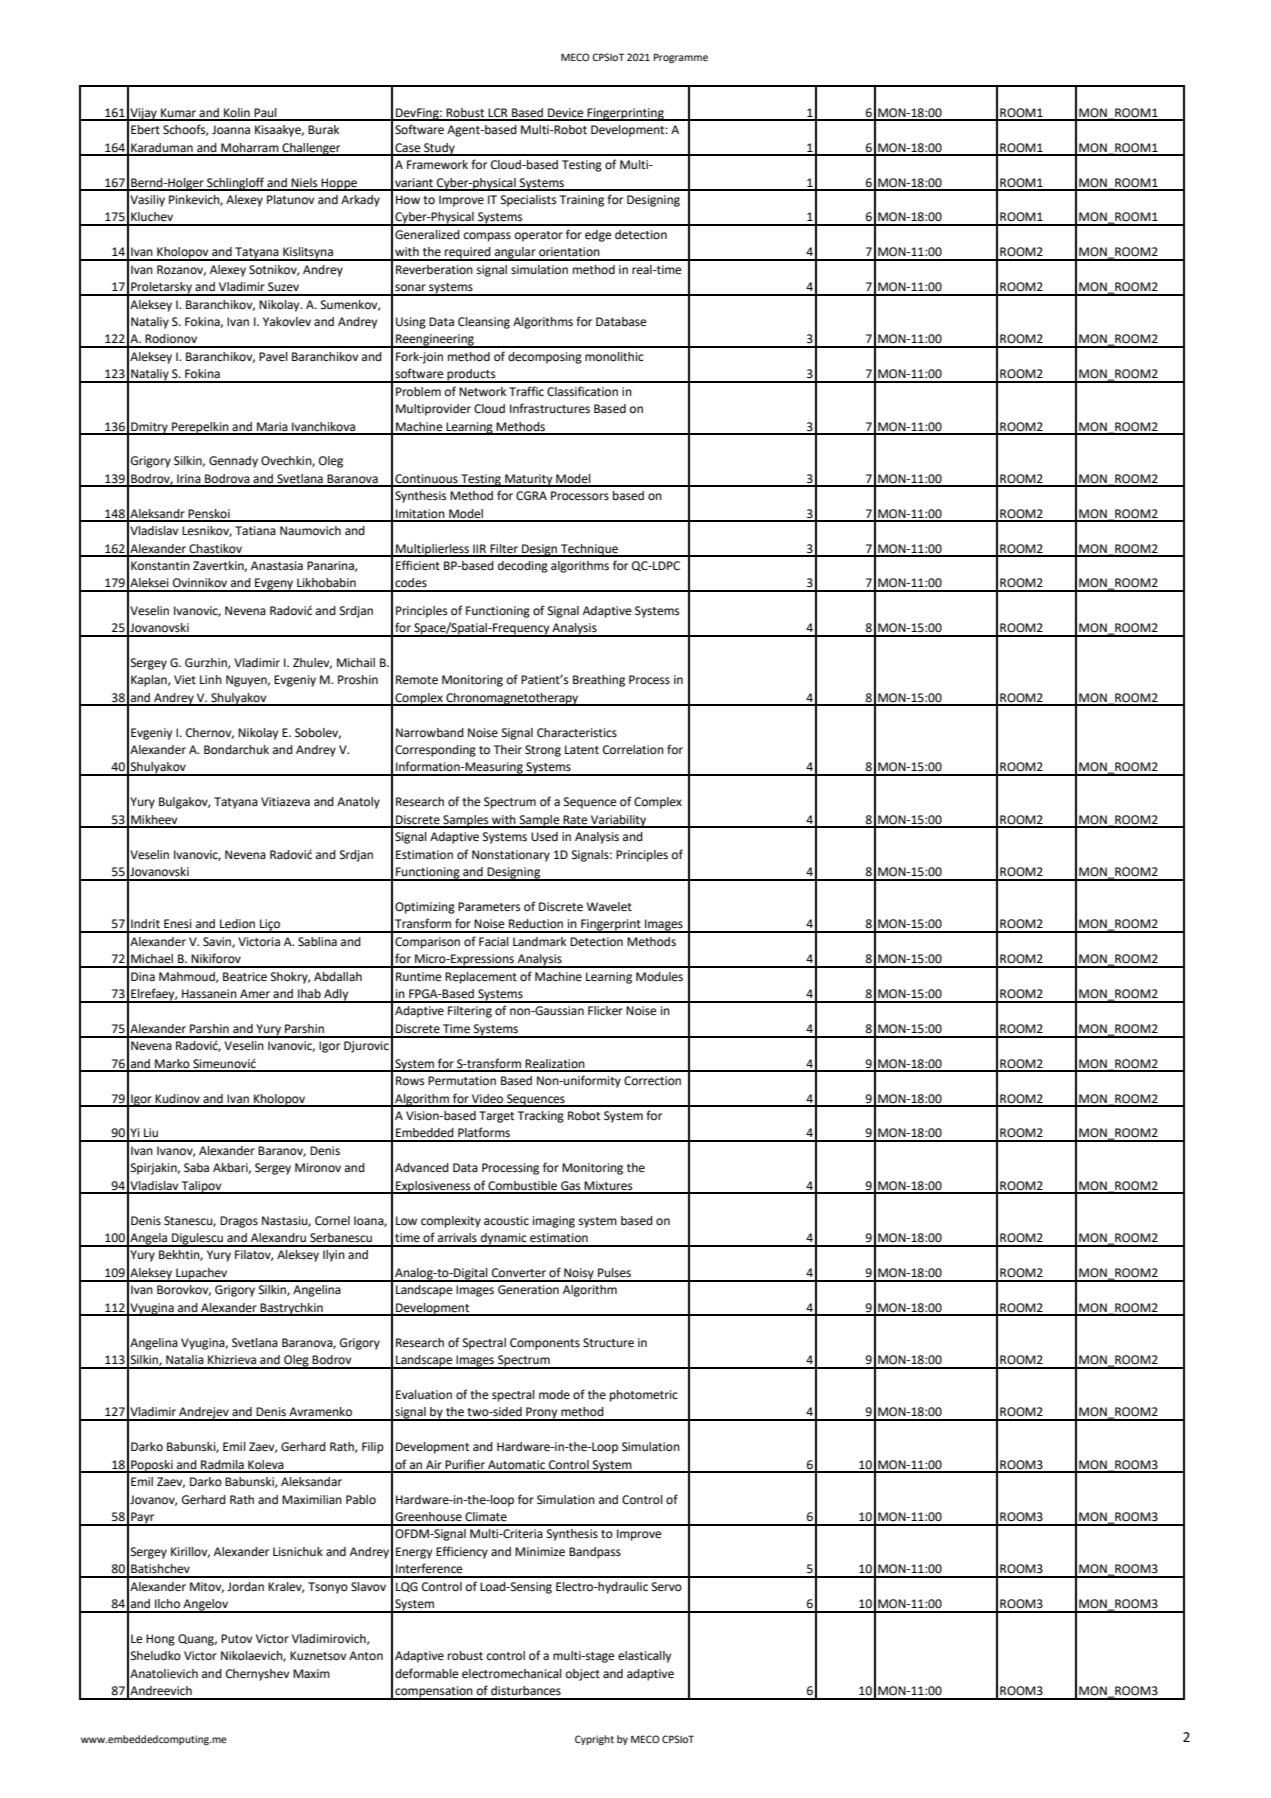 The width and height of the page is (1271, 1798). Describe the element at coordinates (439, 149) in the page. I see `Study` at that location.
